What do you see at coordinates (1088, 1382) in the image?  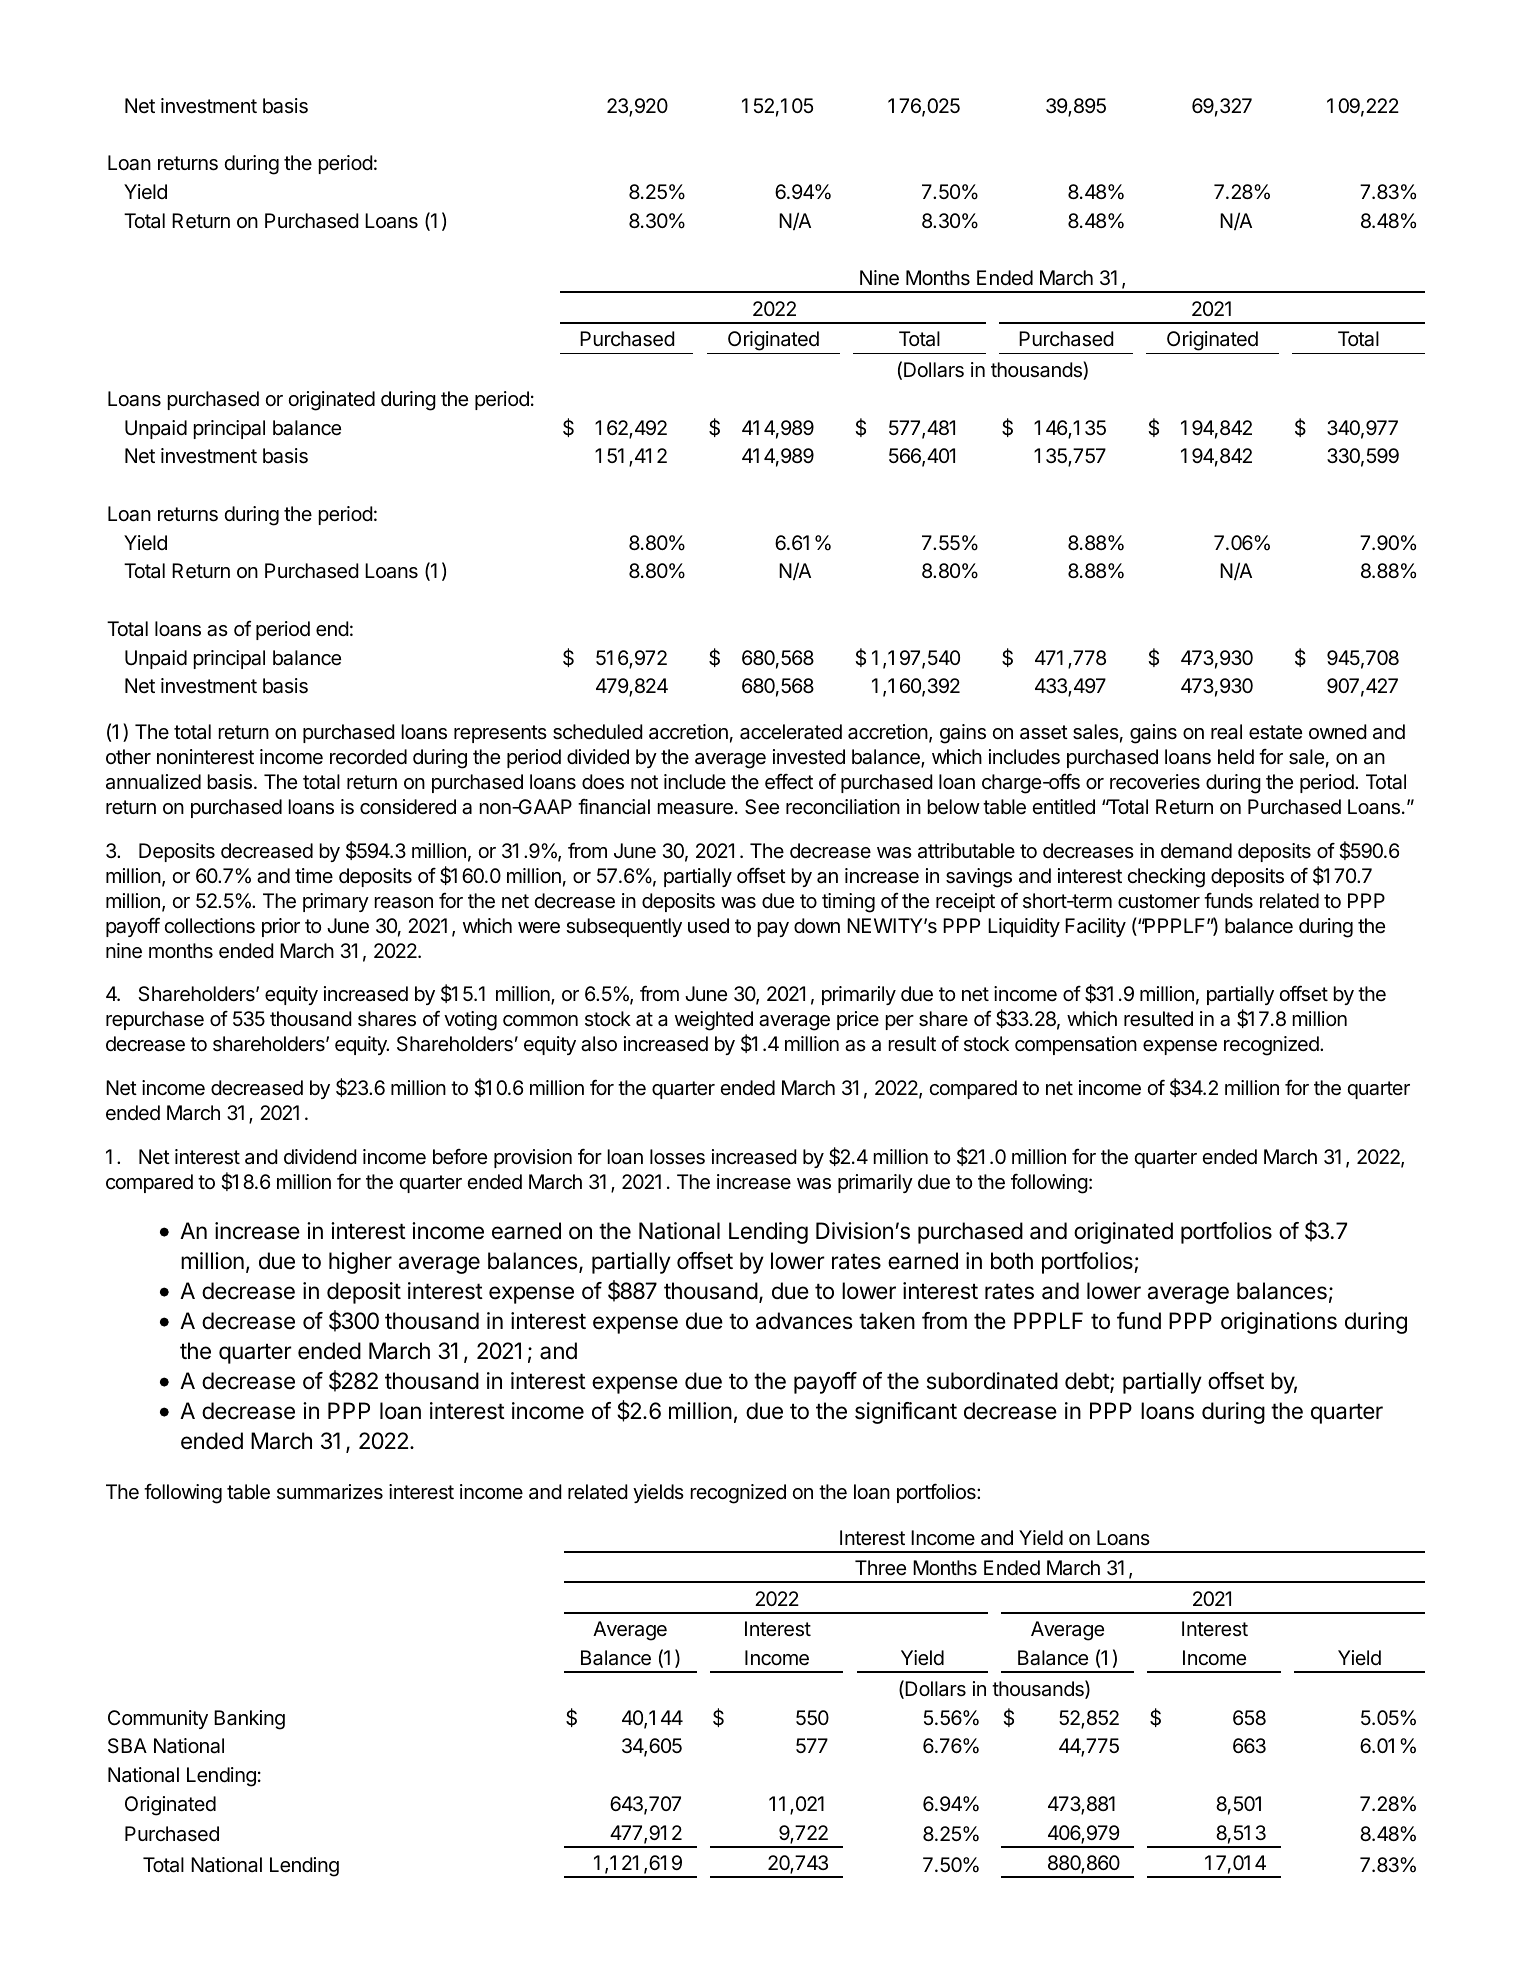 I see `debt` at bounding box center [1088, 1382].
